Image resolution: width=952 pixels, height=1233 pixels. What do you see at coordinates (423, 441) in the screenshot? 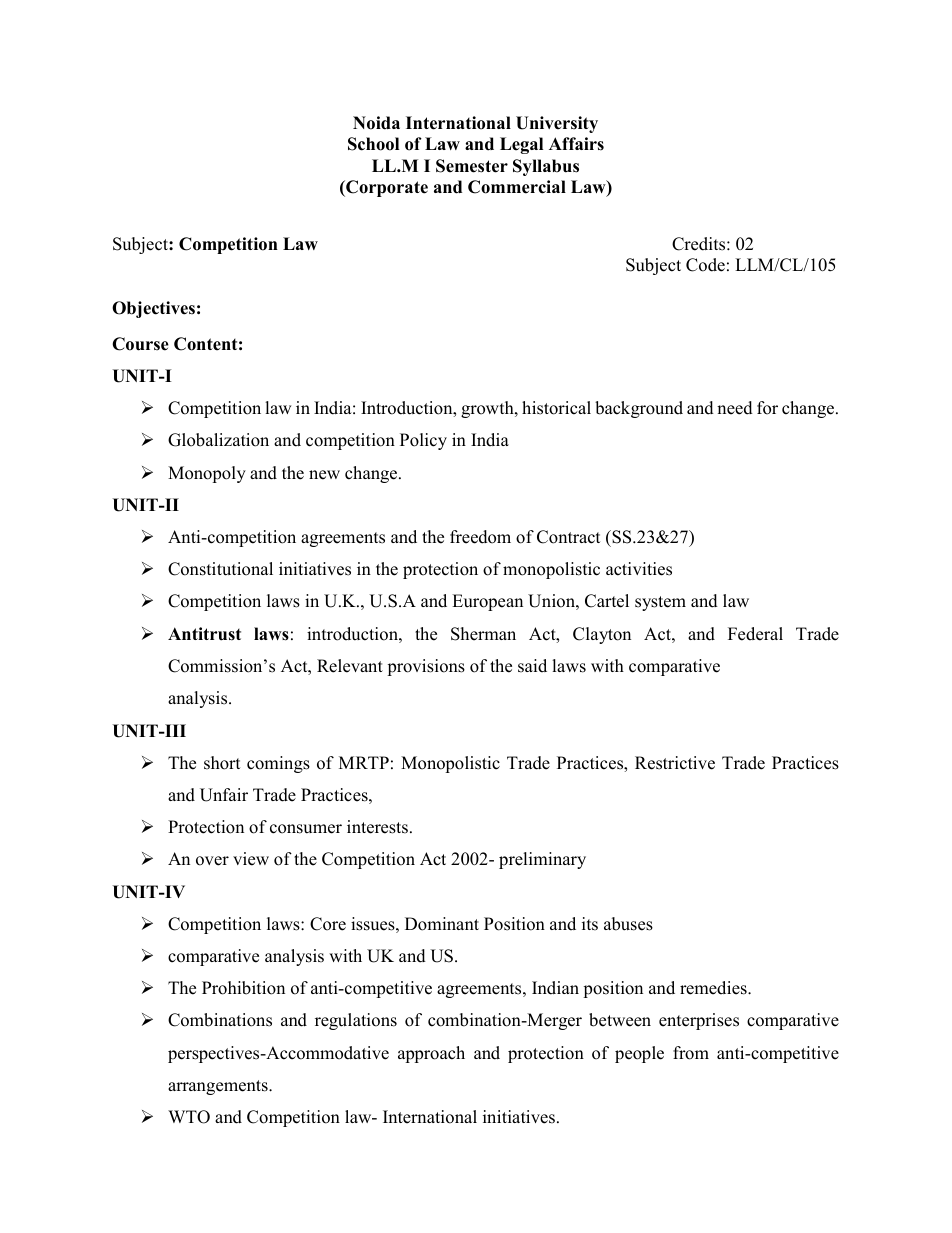
I see `Policy` at bounding box center [423, 441].
